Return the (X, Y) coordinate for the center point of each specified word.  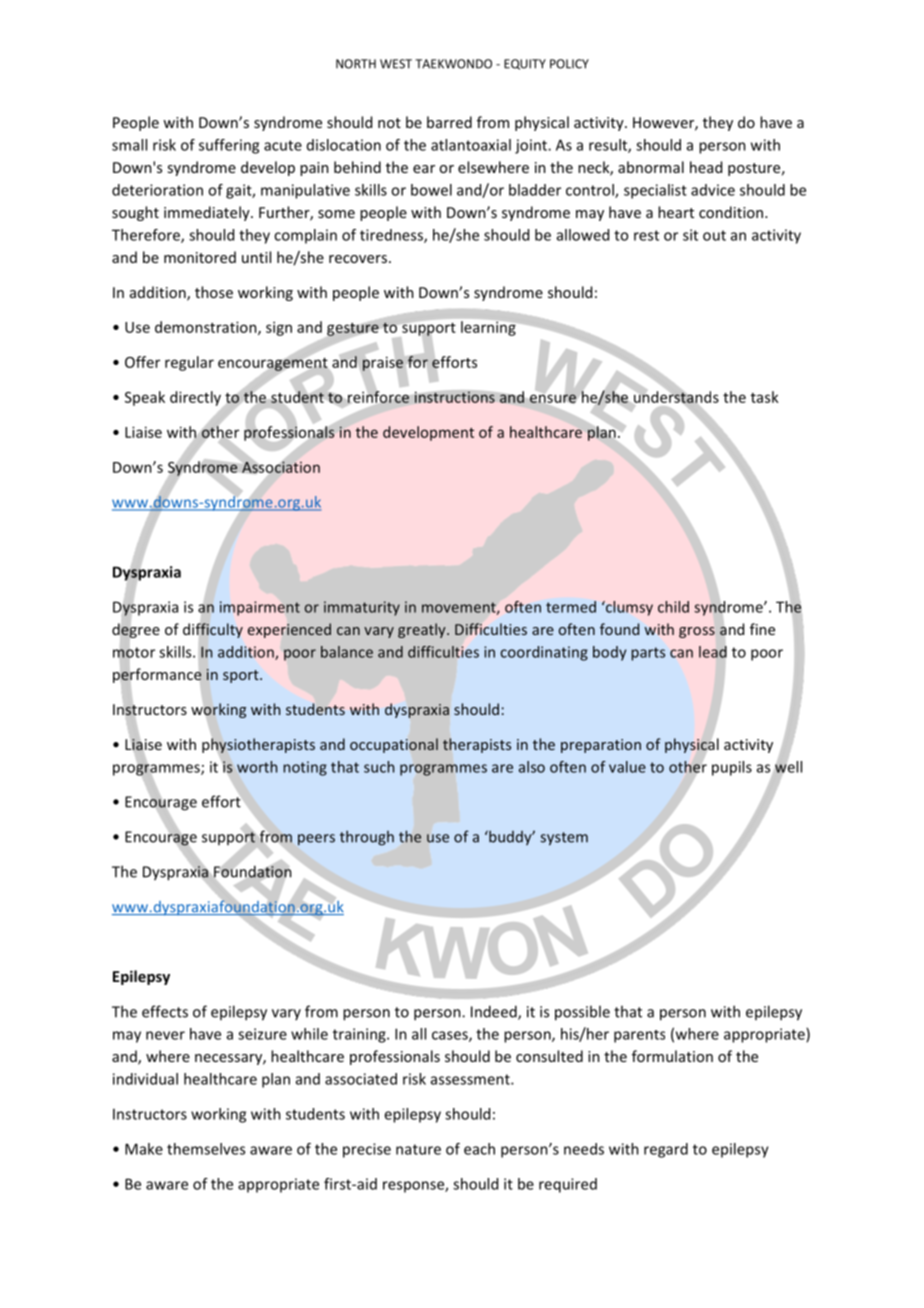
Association (281, 467)
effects (165, 1011)
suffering (229, 146)
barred (449, 122)
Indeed (495, 1012)
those (214, 292)
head (706, 167)
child (673, 607)
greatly (423, 630)
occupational (394, 745)
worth (257, 767)
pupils (732, 768)
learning (488, 328)
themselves (206, 1149)
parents (639, 1036)
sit (690, 235)
